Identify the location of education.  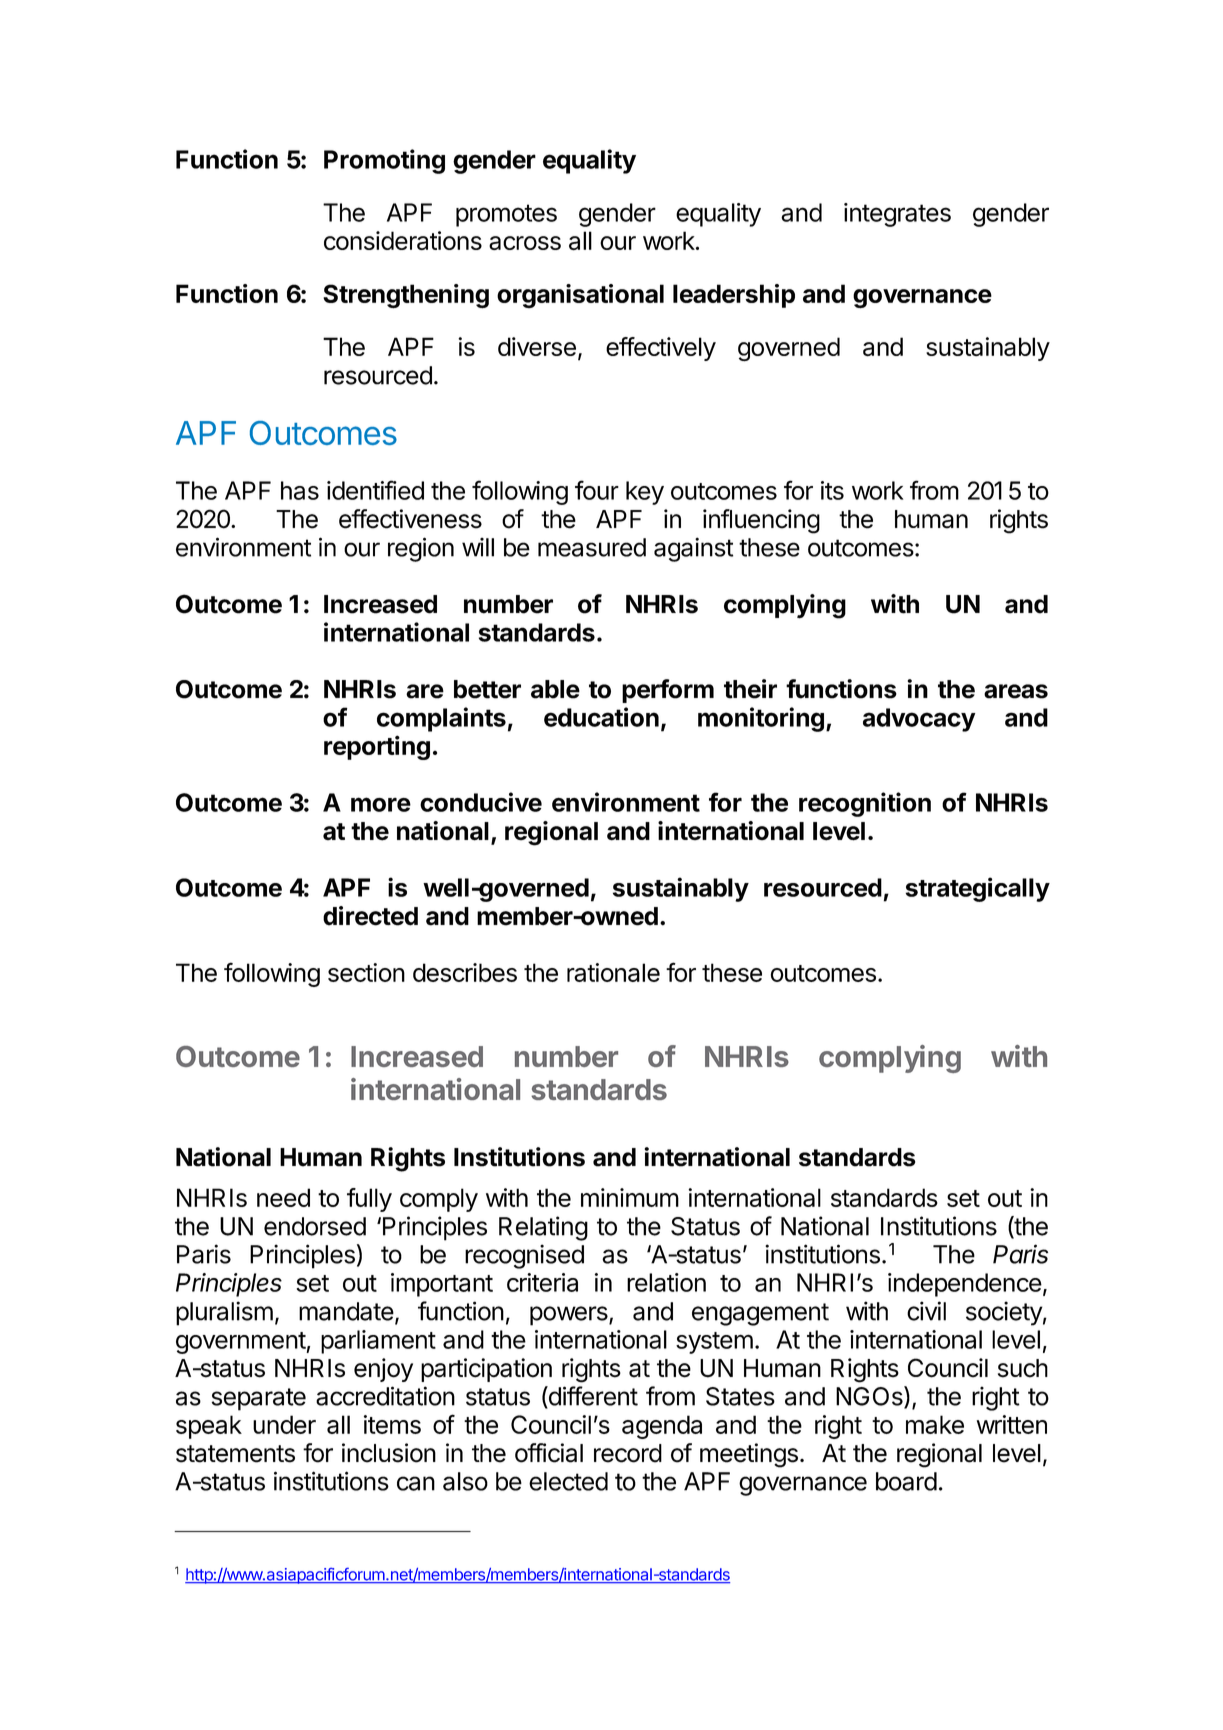
(601, 717).
